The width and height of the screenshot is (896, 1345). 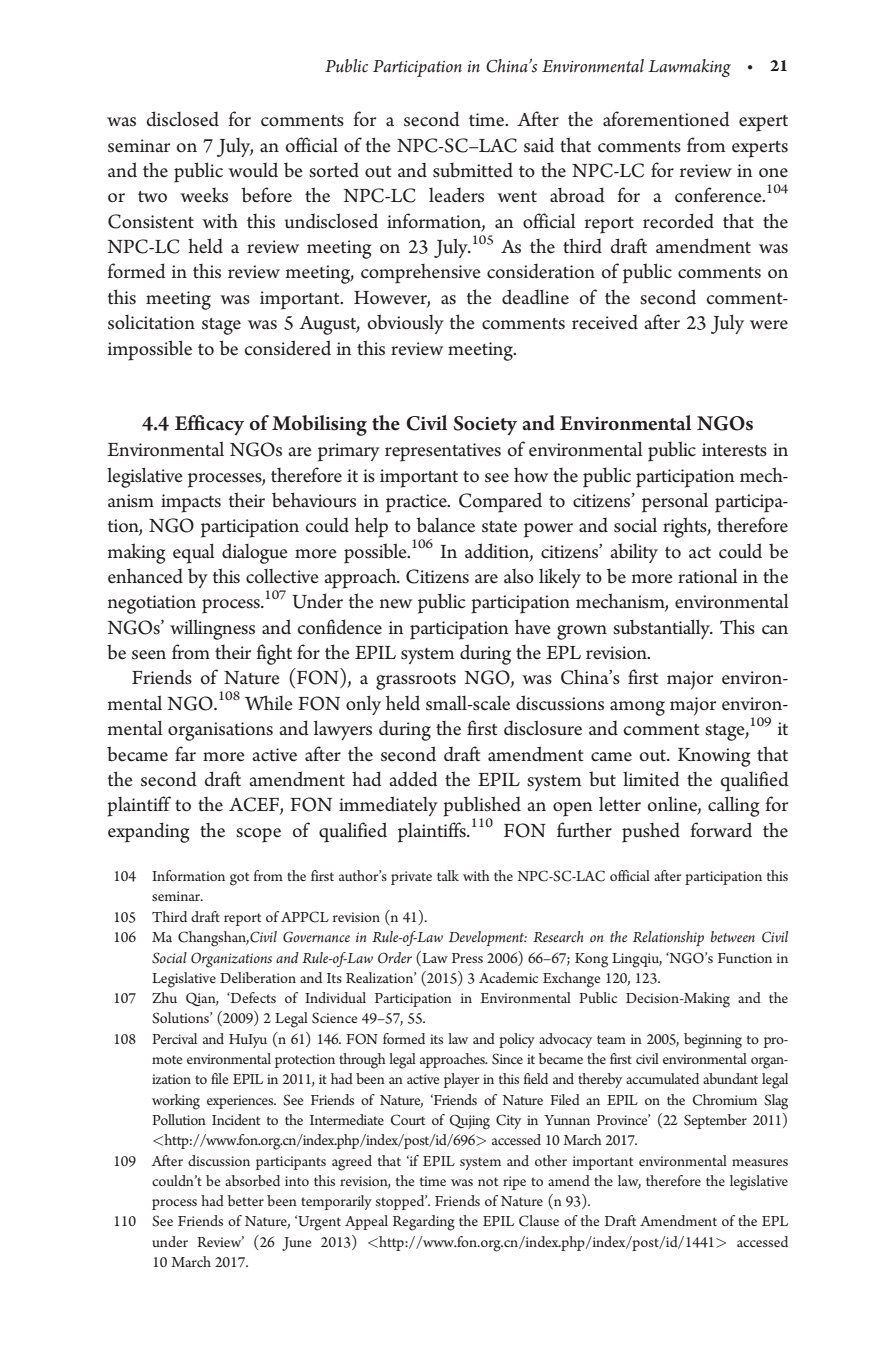 What do you see at coordinates (258, 835) in the screenshot?
I see `scope` at bounding box center [258, 835].
